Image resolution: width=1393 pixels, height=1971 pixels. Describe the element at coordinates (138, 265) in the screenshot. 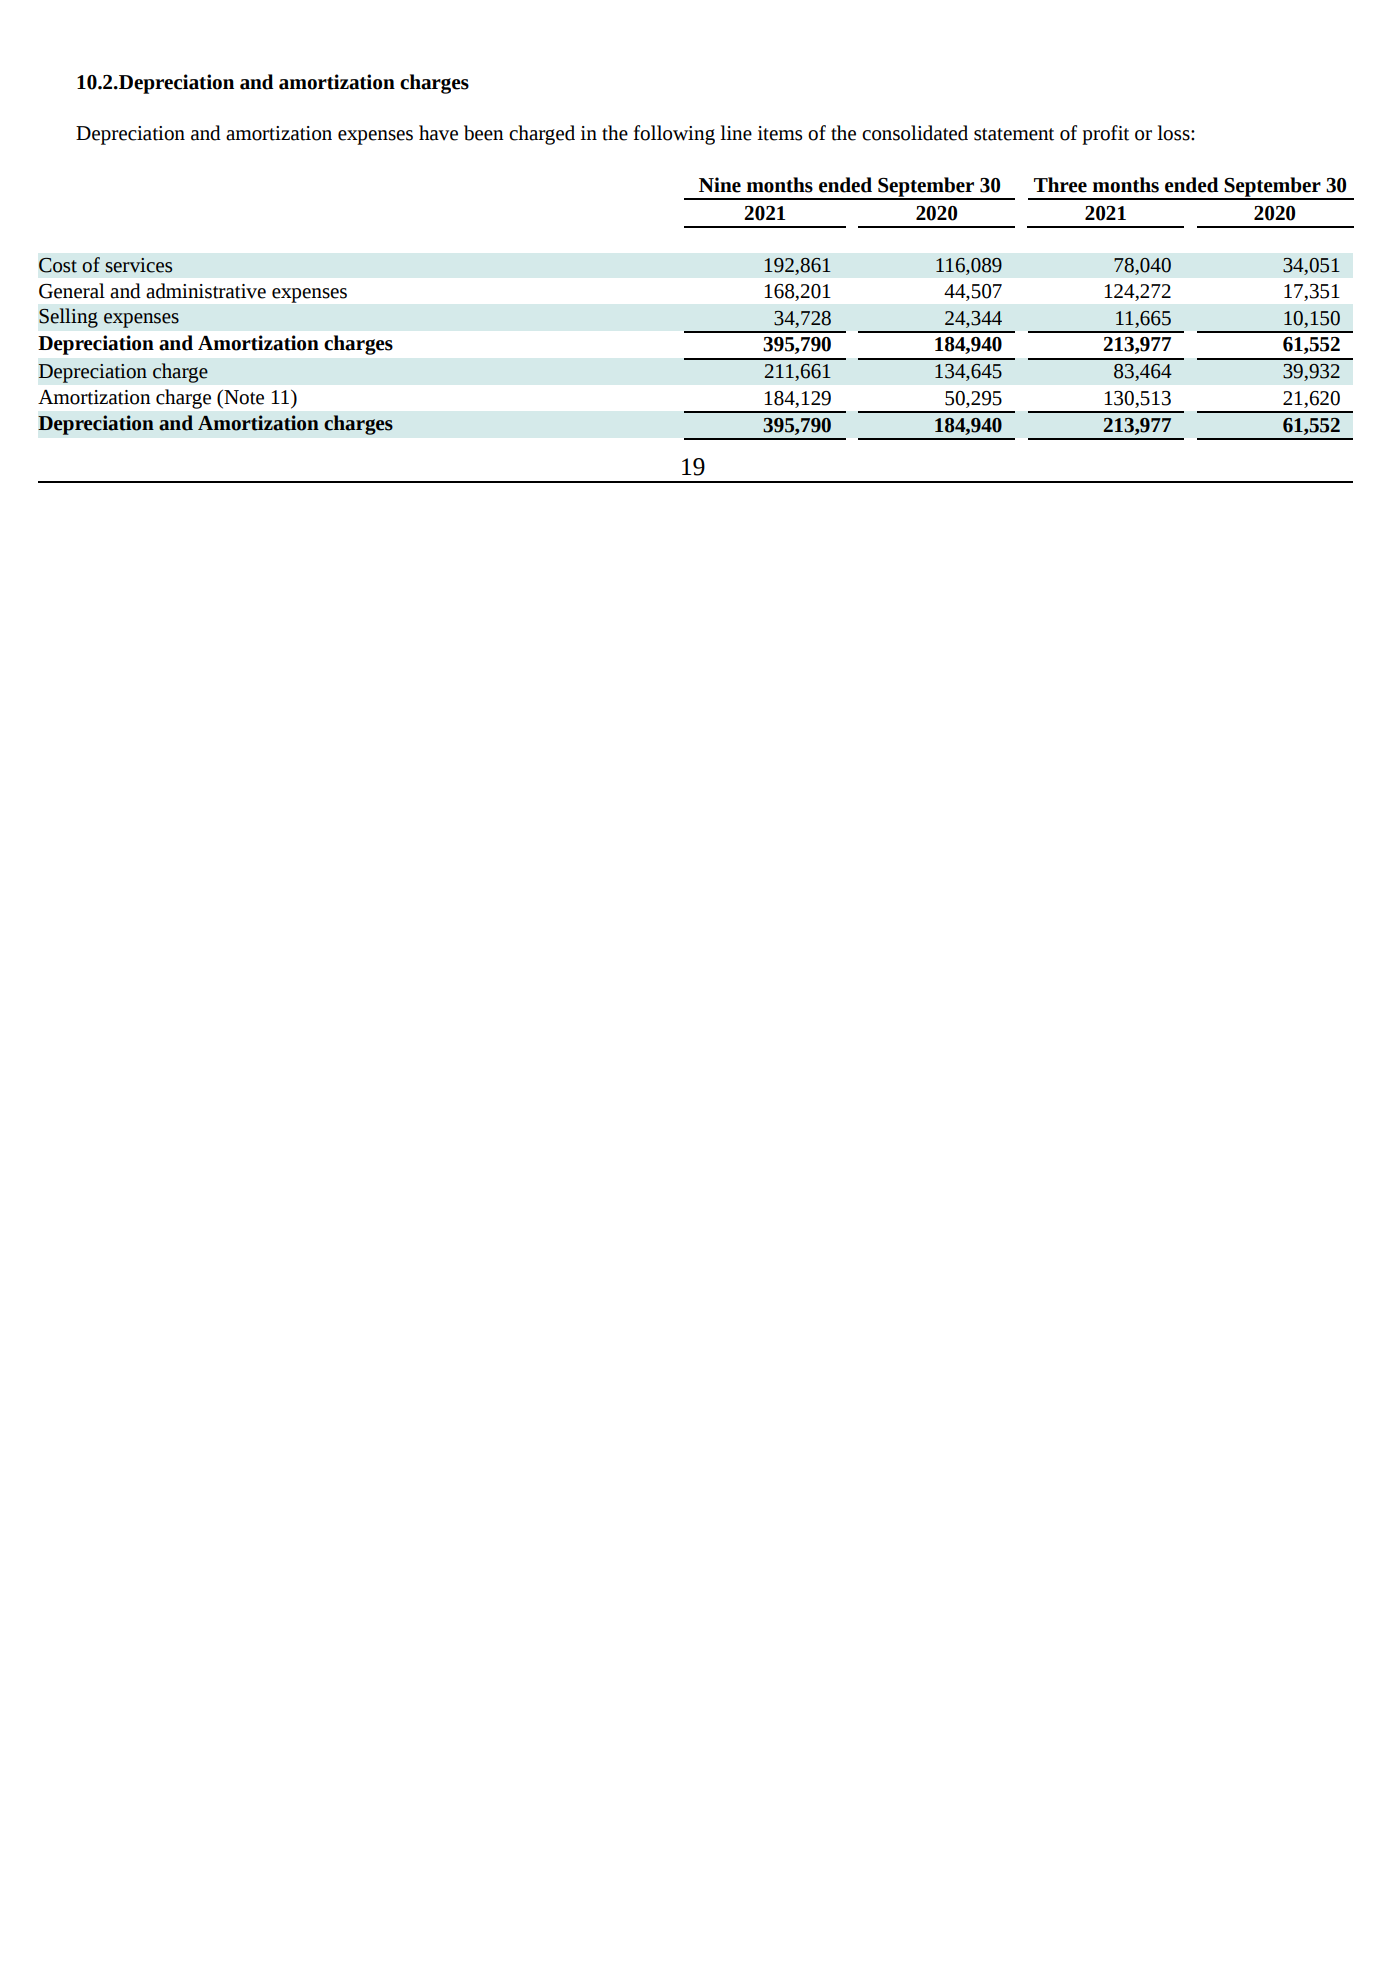

I see `services` at that location.
